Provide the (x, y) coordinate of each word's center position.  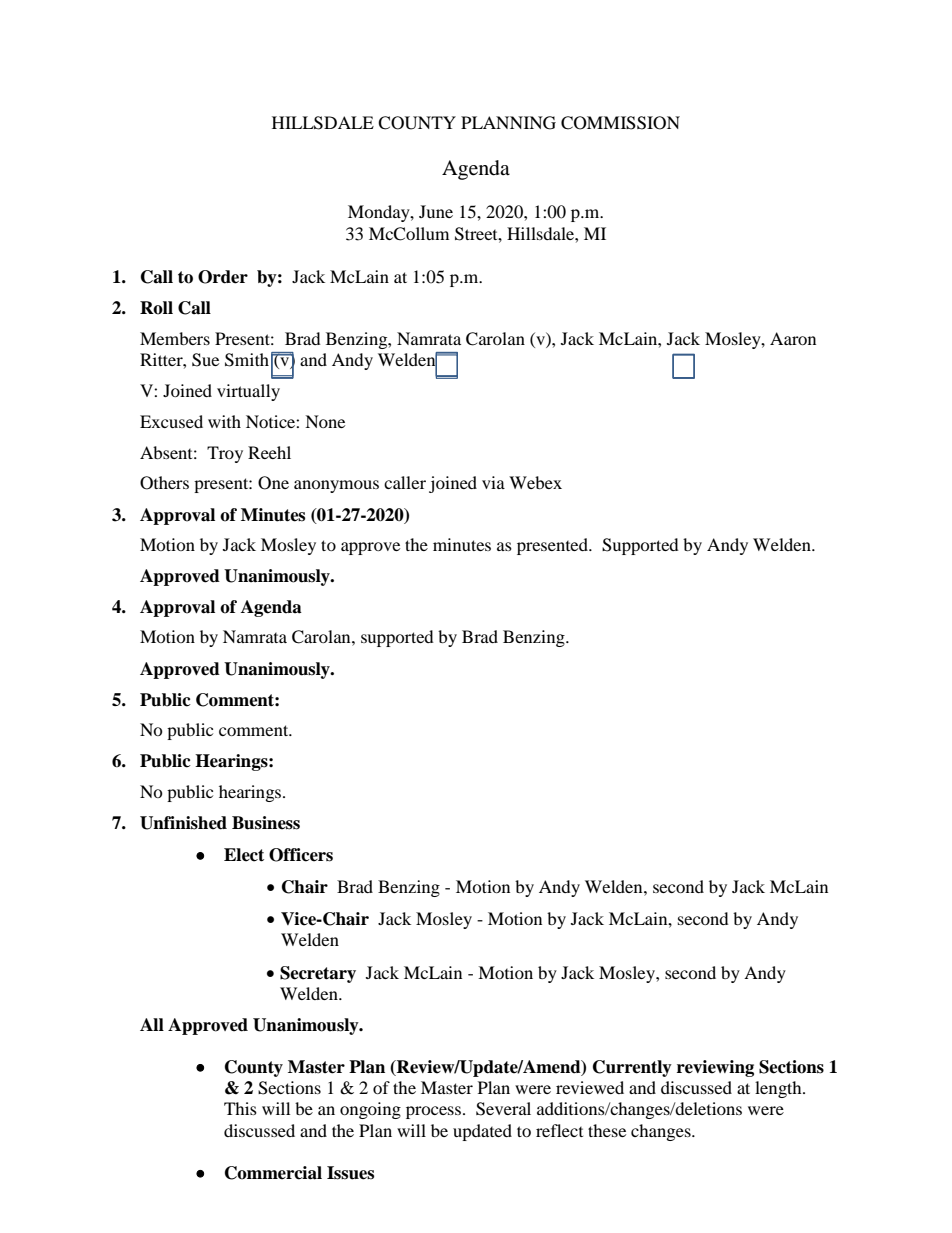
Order (223, 277)
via (493, 482)
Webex (535, 482)
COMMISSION (620, 123)
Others (164, 483)
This (240, 1108)
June (436, 211)
